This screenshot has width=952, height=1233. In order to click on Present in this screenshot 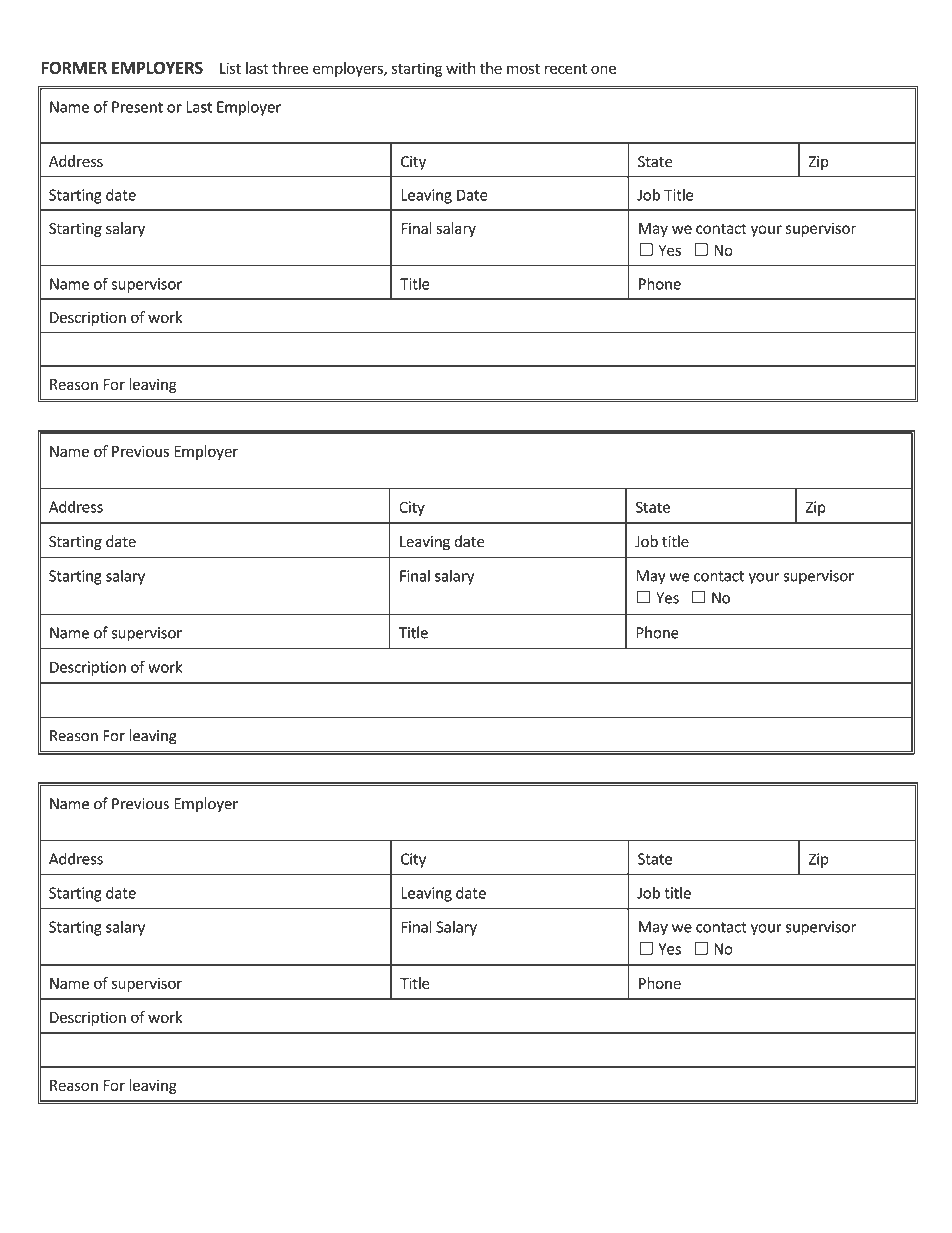, I will do `click(137, 107)`.
